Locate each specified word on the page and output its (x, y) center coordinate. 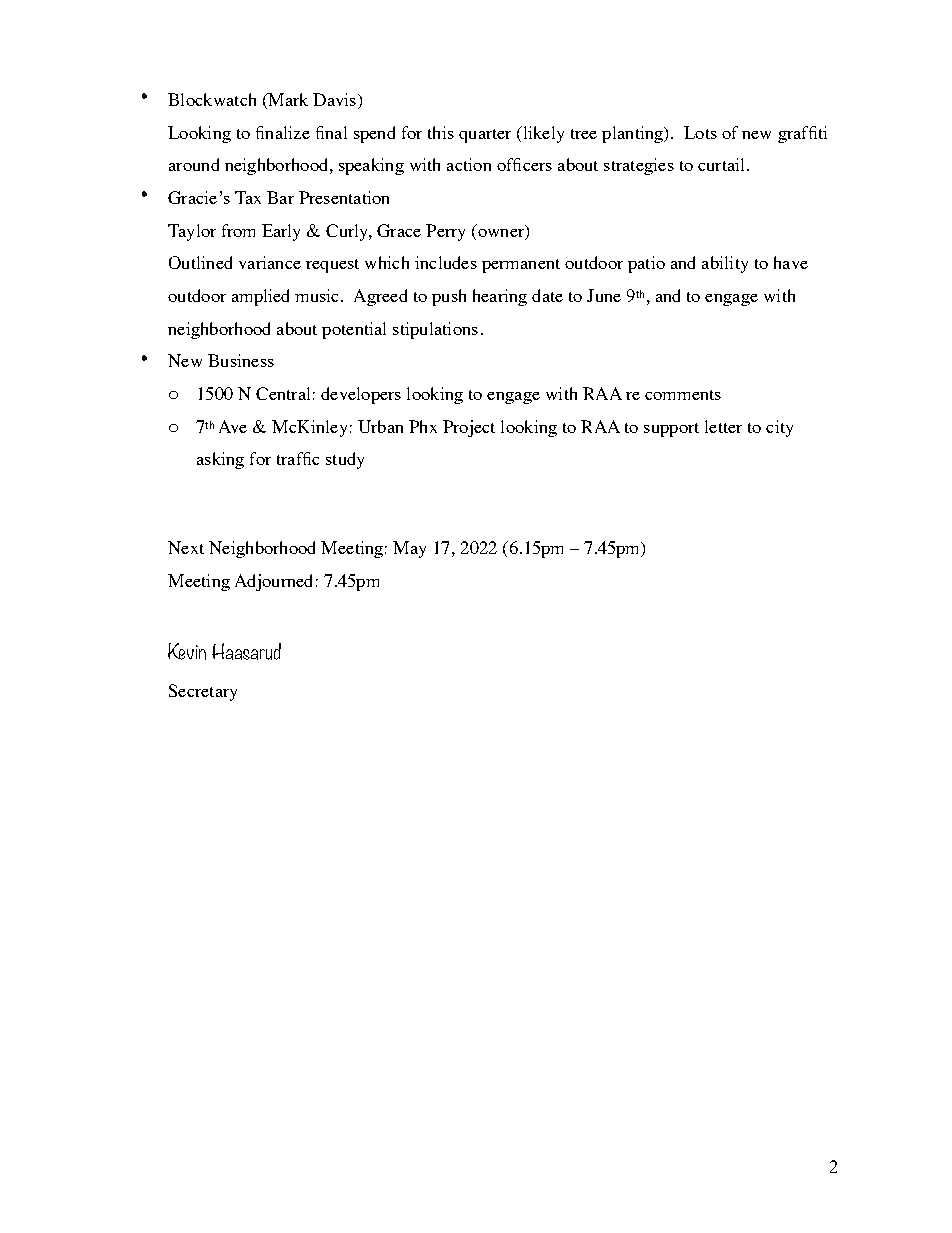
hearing (500, 297)
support (671, 430)
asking (220, 460)
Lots (700, 132)
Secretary (203, 692)
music (318, 295)
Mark (287, 99)
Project (469, 428)
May (409, 549)
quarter (485, 136)
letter (723, 426)
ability (725, 264)
